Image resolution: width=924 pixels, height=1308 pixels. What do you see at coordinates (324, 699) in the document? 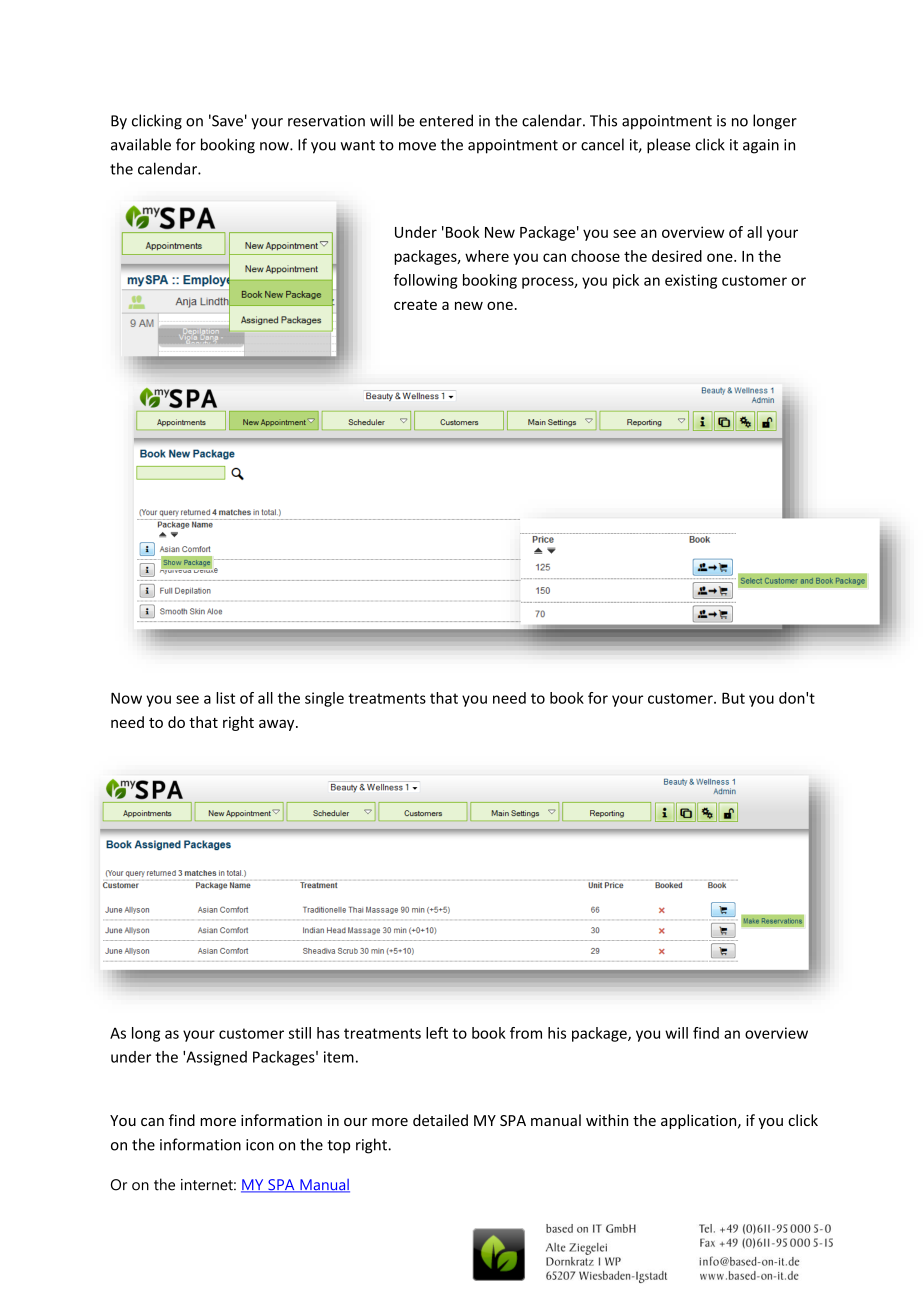
I see `single` at bounding box center [324, 699].
